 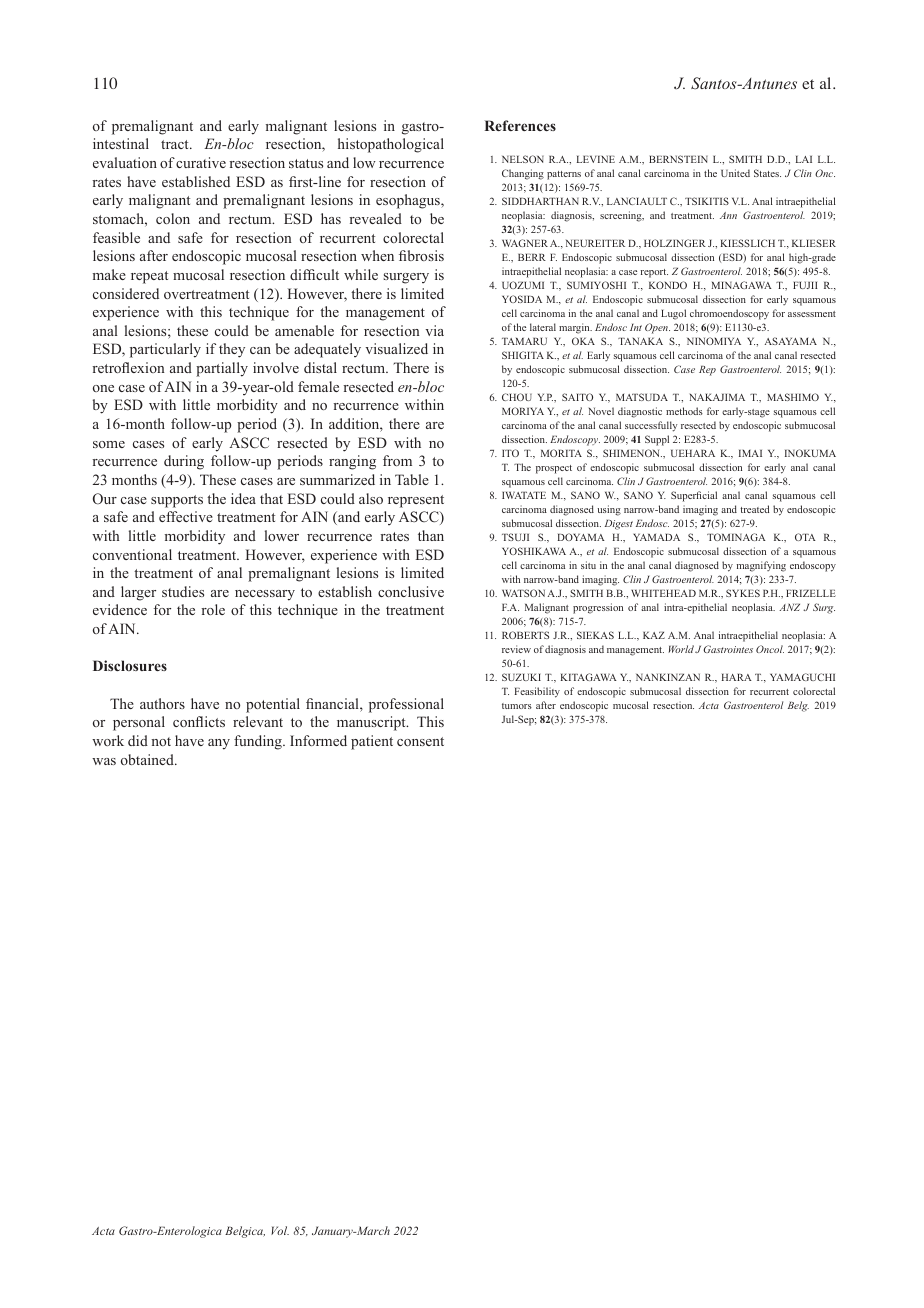 I want to click on fibrosis, so click(x=421, y=255).
